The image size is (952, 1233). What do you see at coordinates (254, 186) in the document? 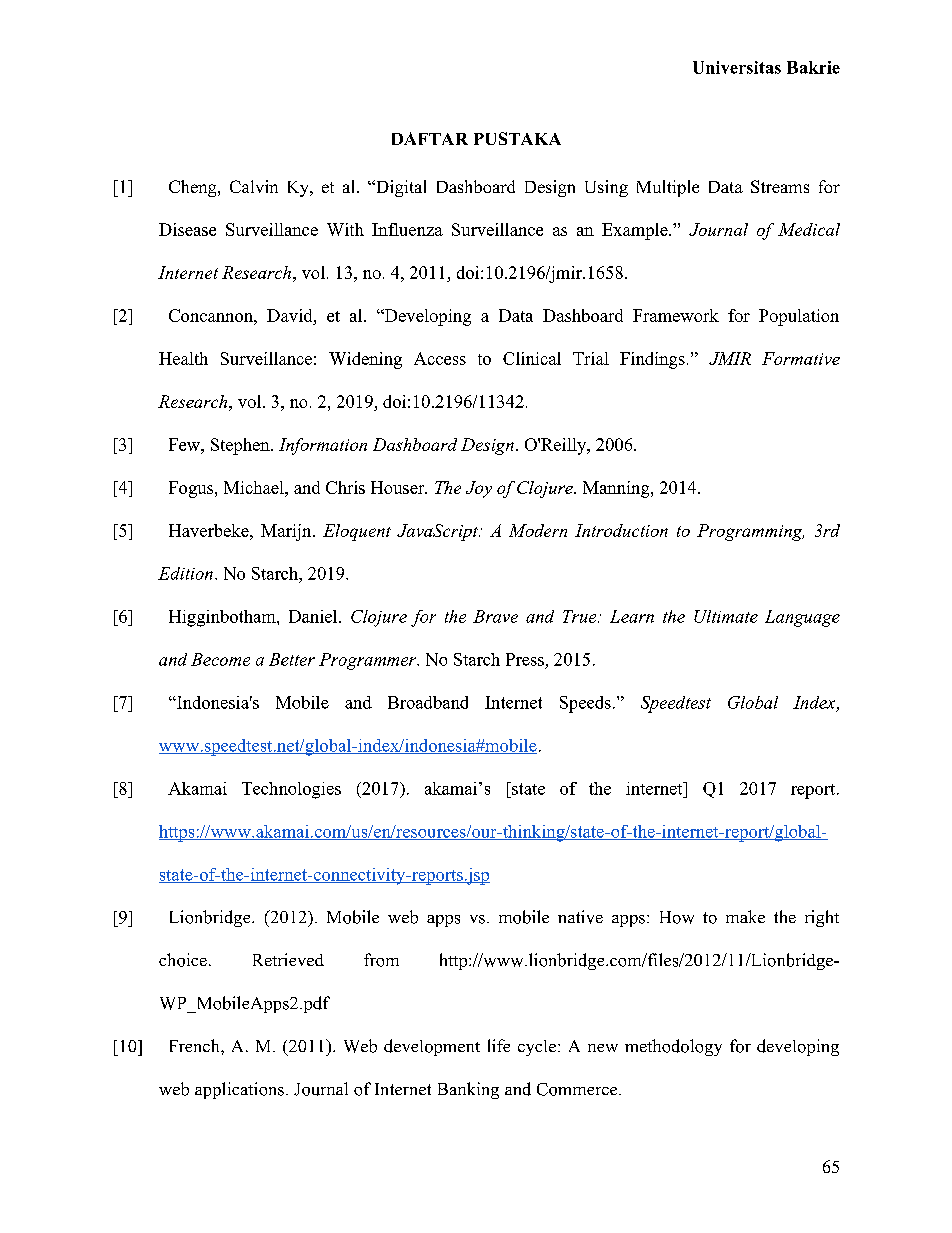
I see `Calvin` at bounding box center [254, 186].
